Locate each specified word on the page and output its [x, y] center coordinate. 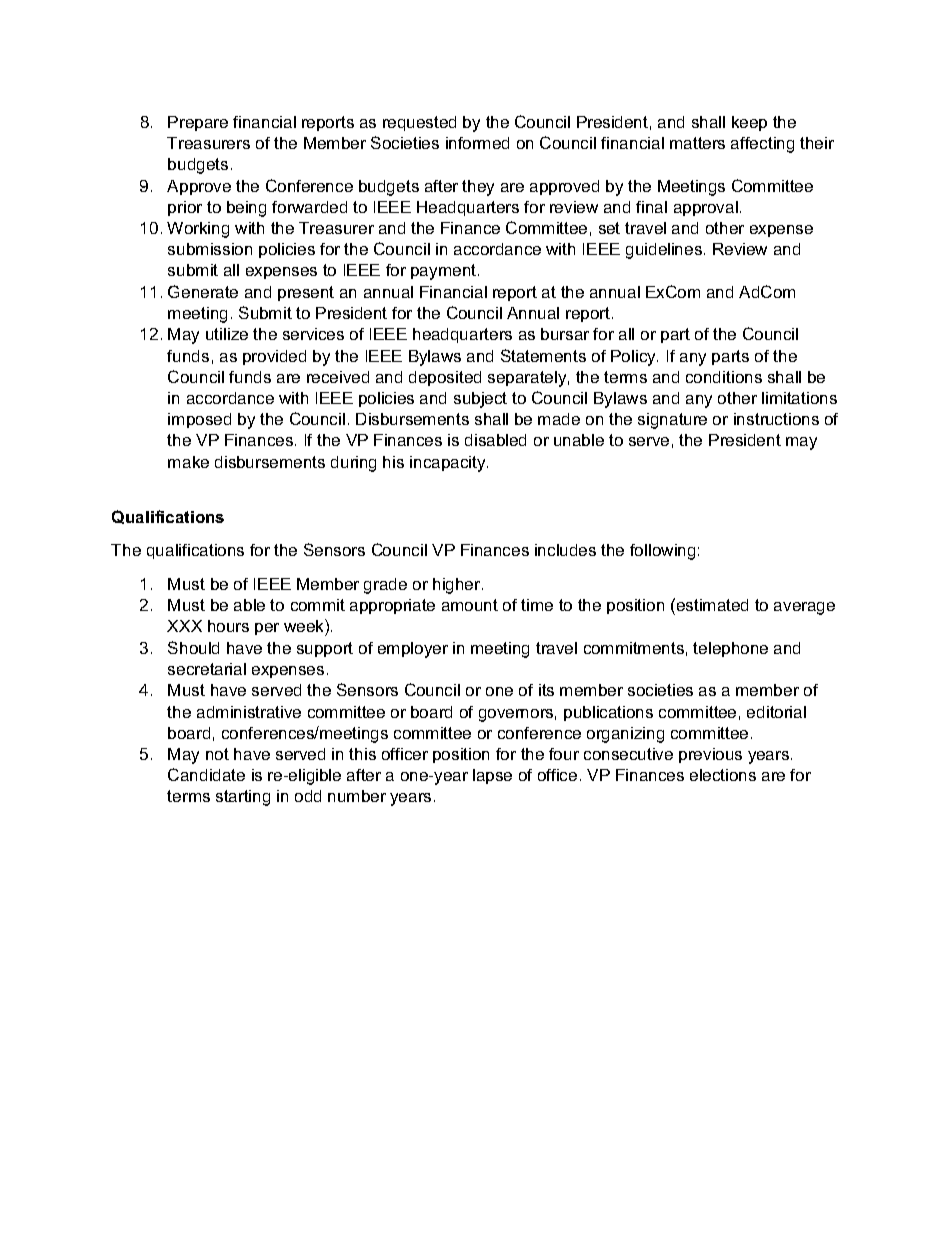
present [306, 293]
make [188, 462]
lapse [492, 776]
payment [445, 272]
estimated [711, 604]
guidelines [665, 251]
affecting [762, 145]
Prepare [198, 123]
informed [477, 143]
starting [243, 798]
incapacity [449, 464]
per [267, 629]
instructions [776, 419]
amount [470, 605]
